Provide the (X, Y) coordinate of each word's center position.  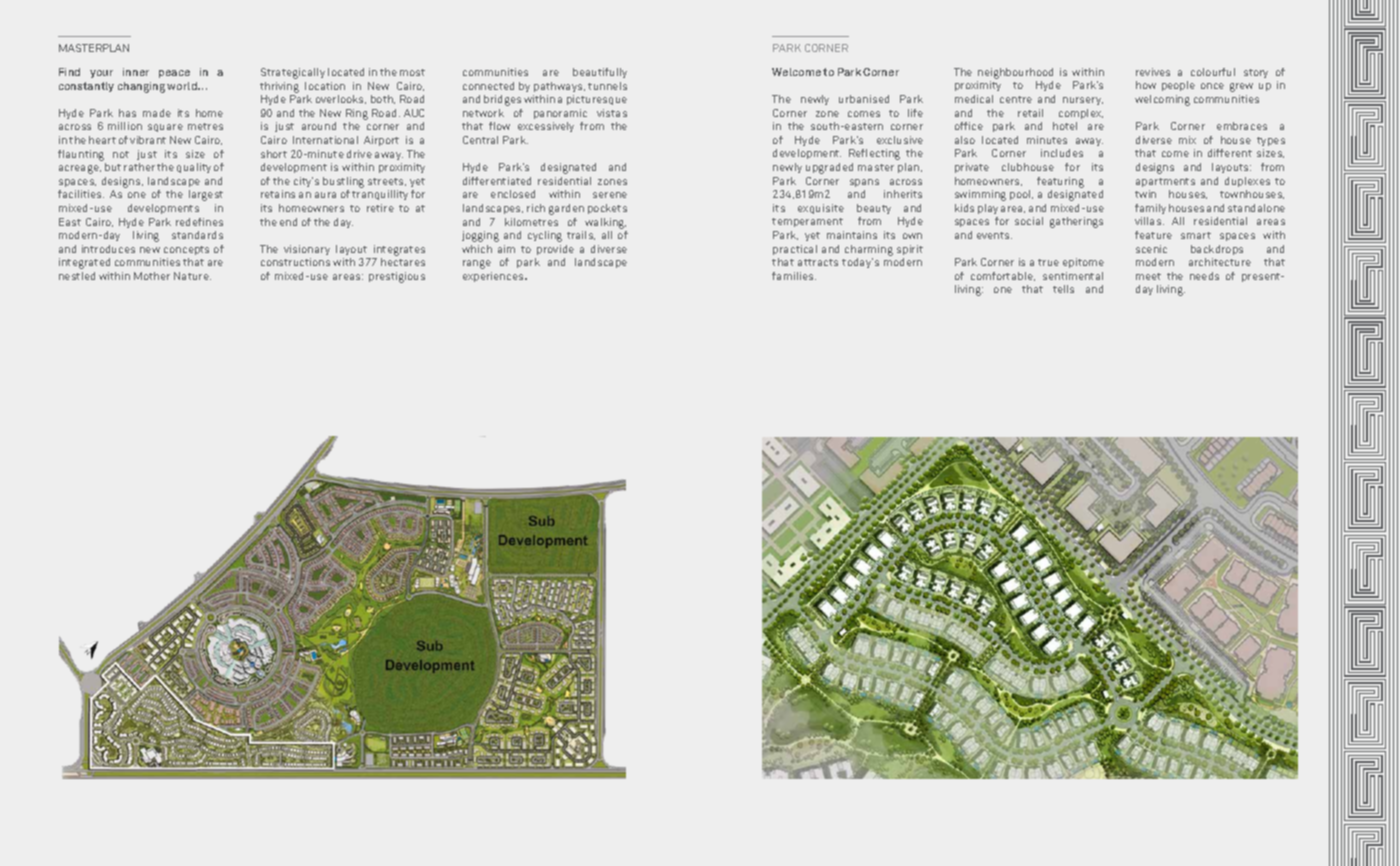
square (165, 128)
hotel (1065, 126)
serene (610, 195)
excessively (546, 127)
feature (1153, 235)
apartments (1165, 182)
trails (581, 235)
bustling (343, 182)
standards (197, 235)
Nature (192, 276)
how (1146, 85)
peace (174, 74)
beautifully (600, 73)
